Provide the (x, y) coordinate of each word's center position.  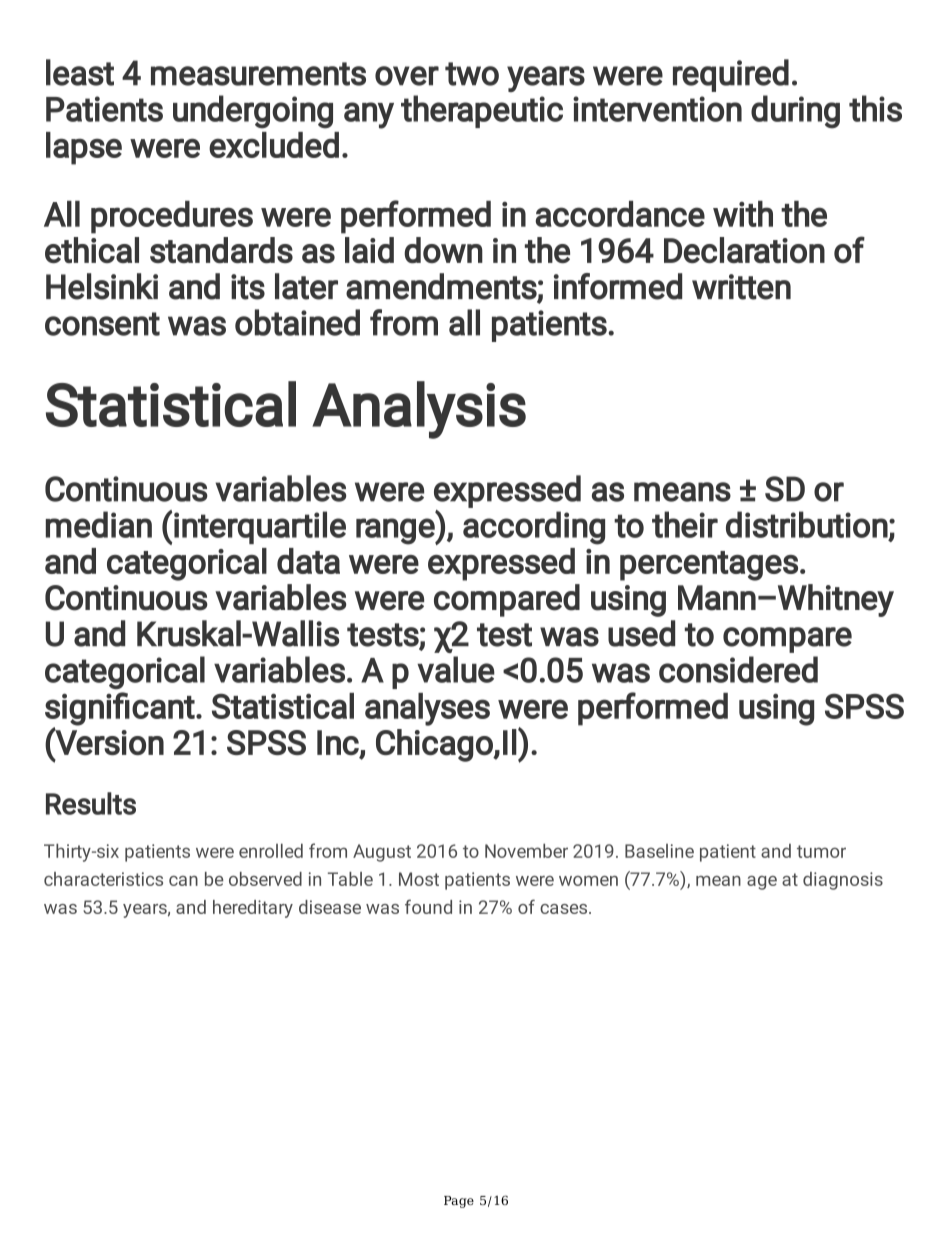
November (526, 850)
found (428, 906)
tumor (821, 851)
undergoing (253, 112)
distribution (807, 524)
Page (459, 1202)
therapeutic (482, 111)
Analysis (419, 410)
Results (91, 803)
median (99, 524)
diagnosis (843, 881)
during (795, 112)
